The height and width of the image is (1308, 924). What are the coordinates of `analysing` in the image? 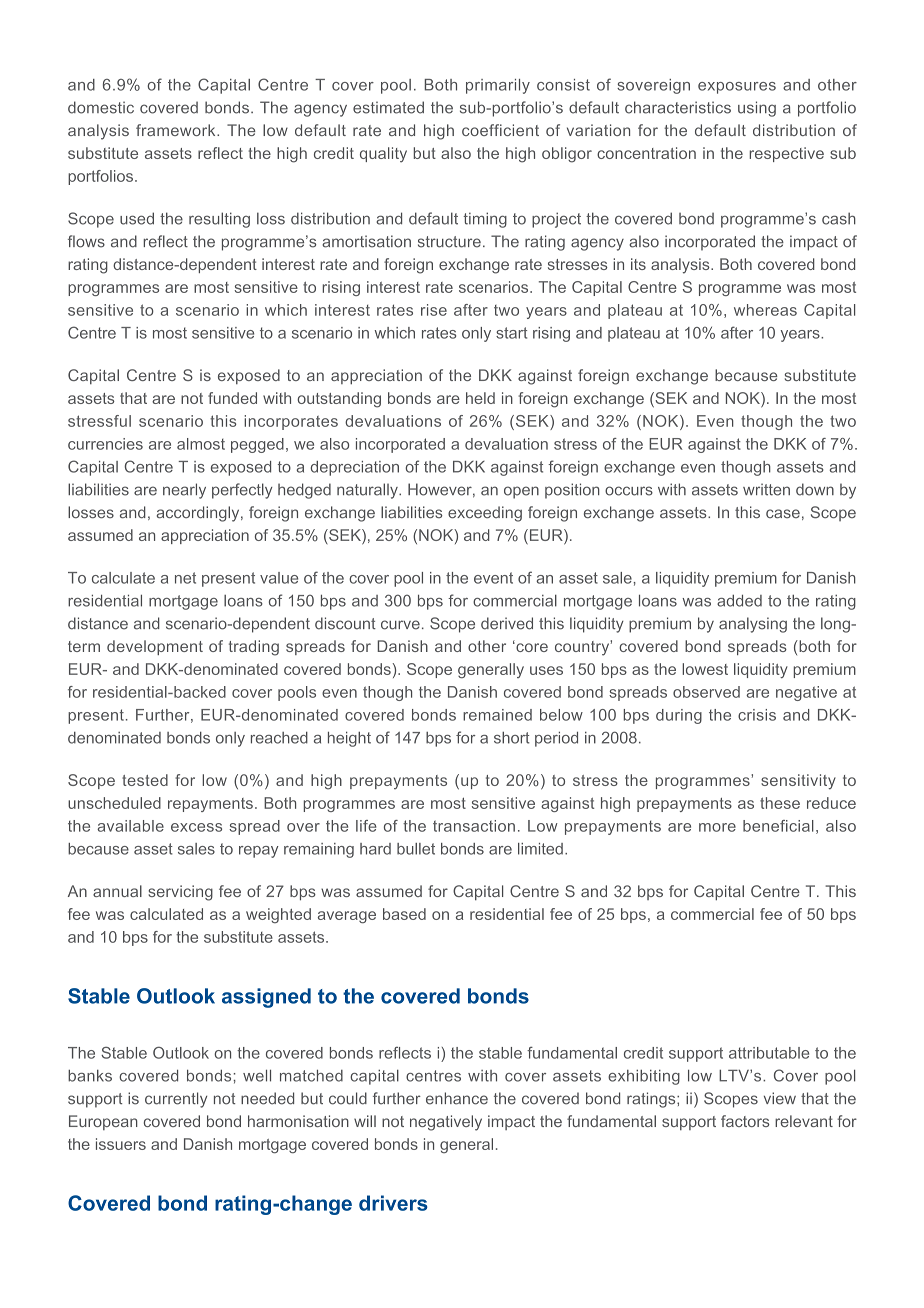 It's located at (753, 625).
